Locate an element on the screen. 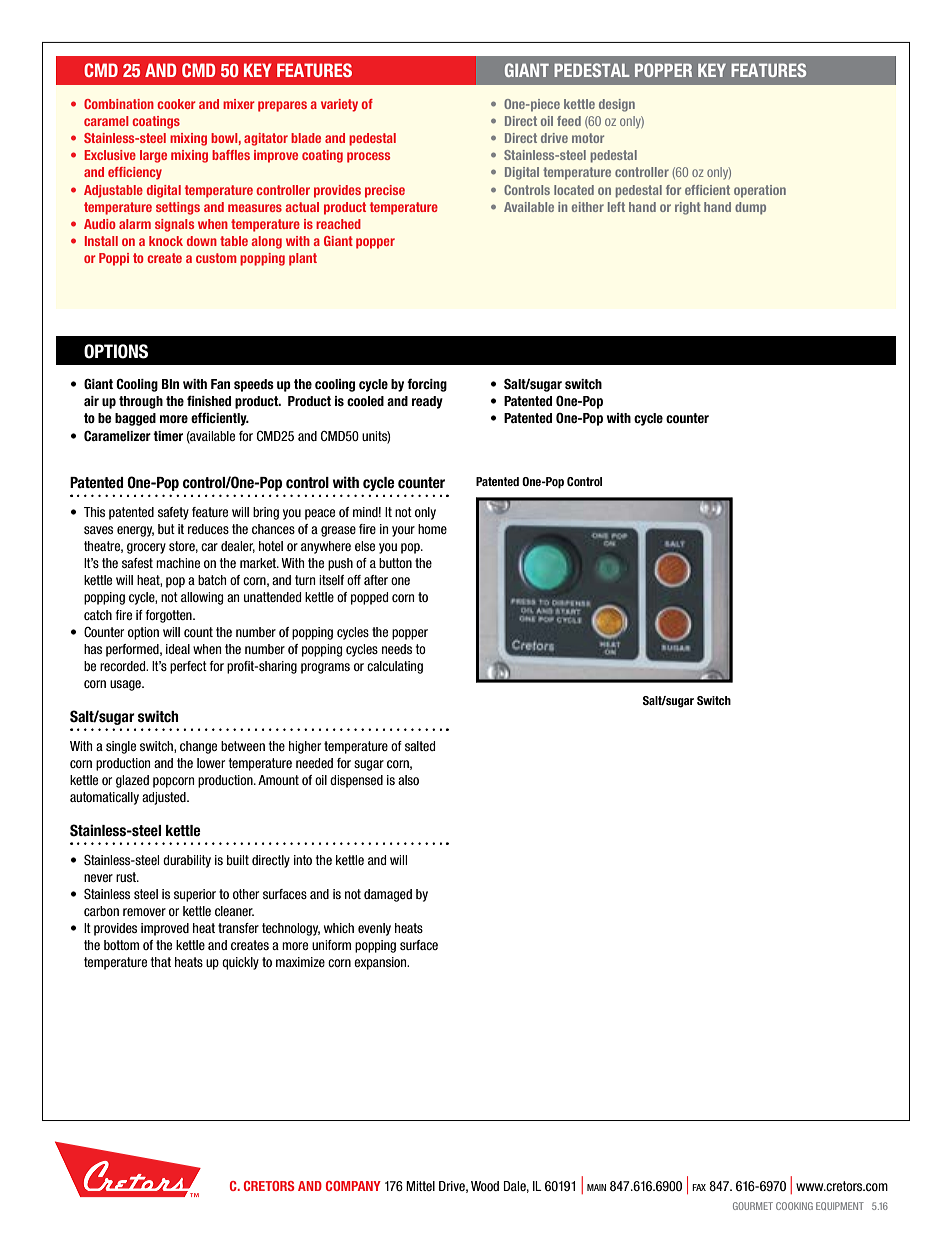  expansion is located at coordinates (381, 963).
